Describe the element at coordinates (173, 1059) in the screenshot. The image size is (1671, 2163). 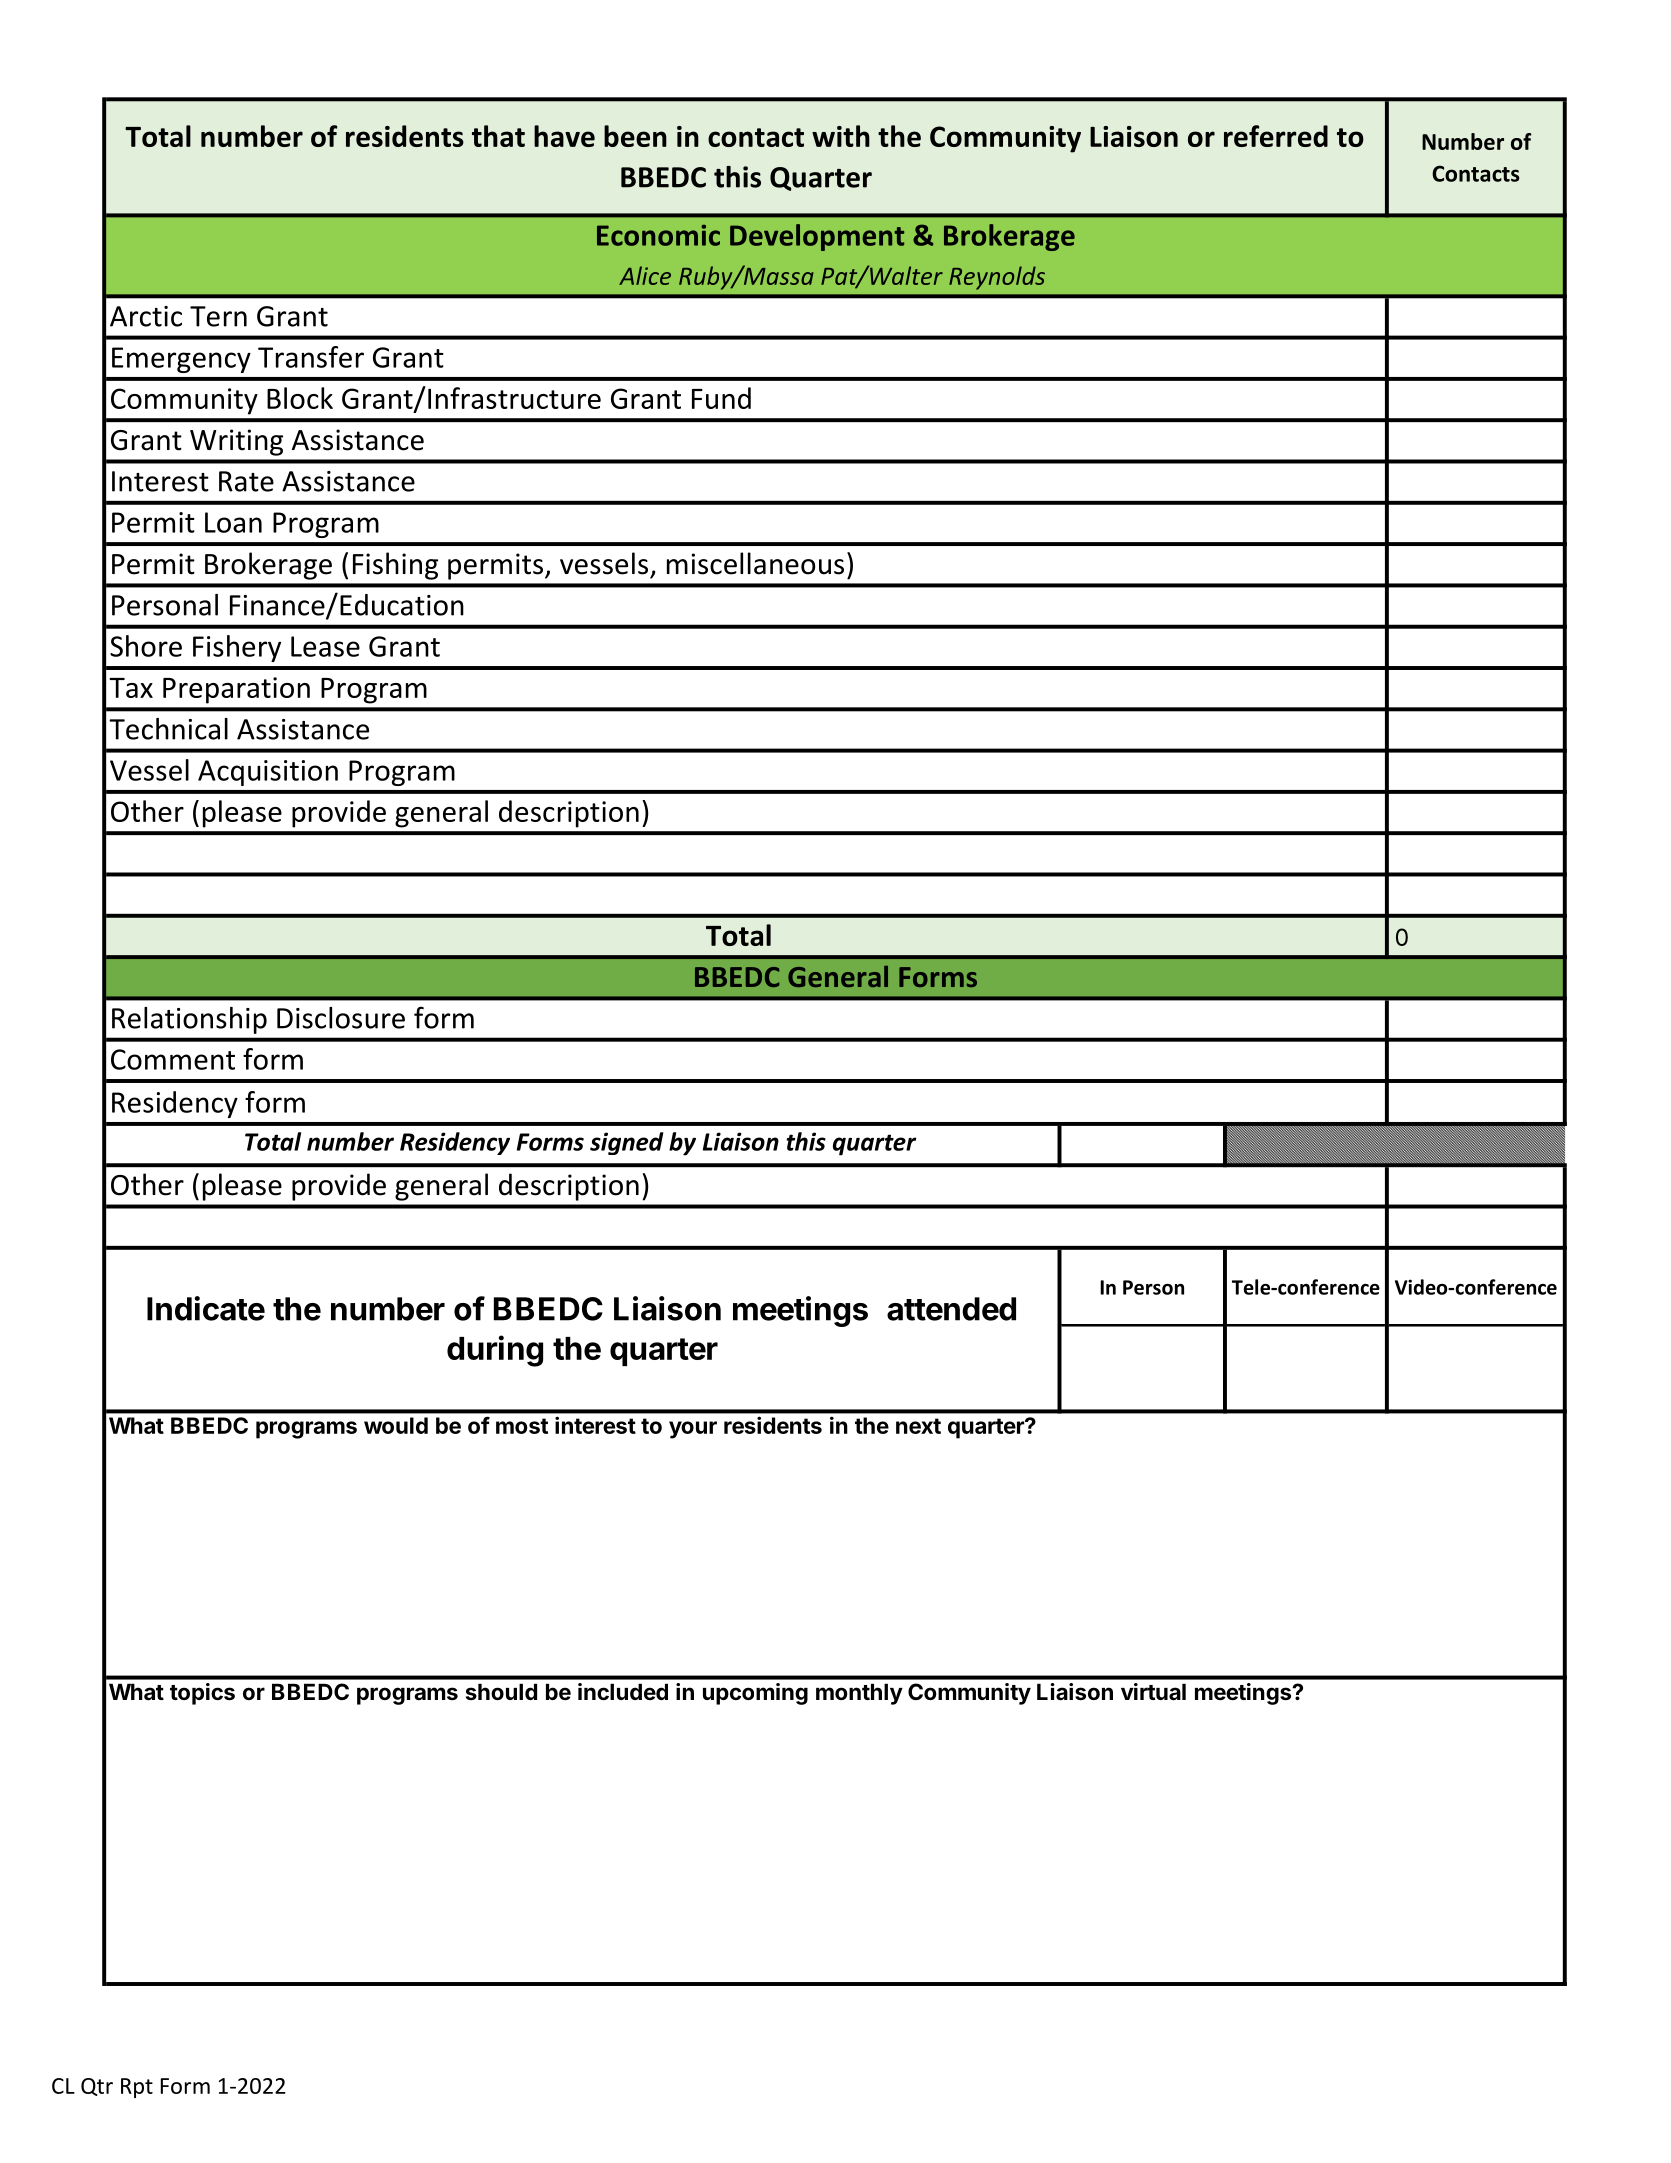
I see `Comment` at that location.
